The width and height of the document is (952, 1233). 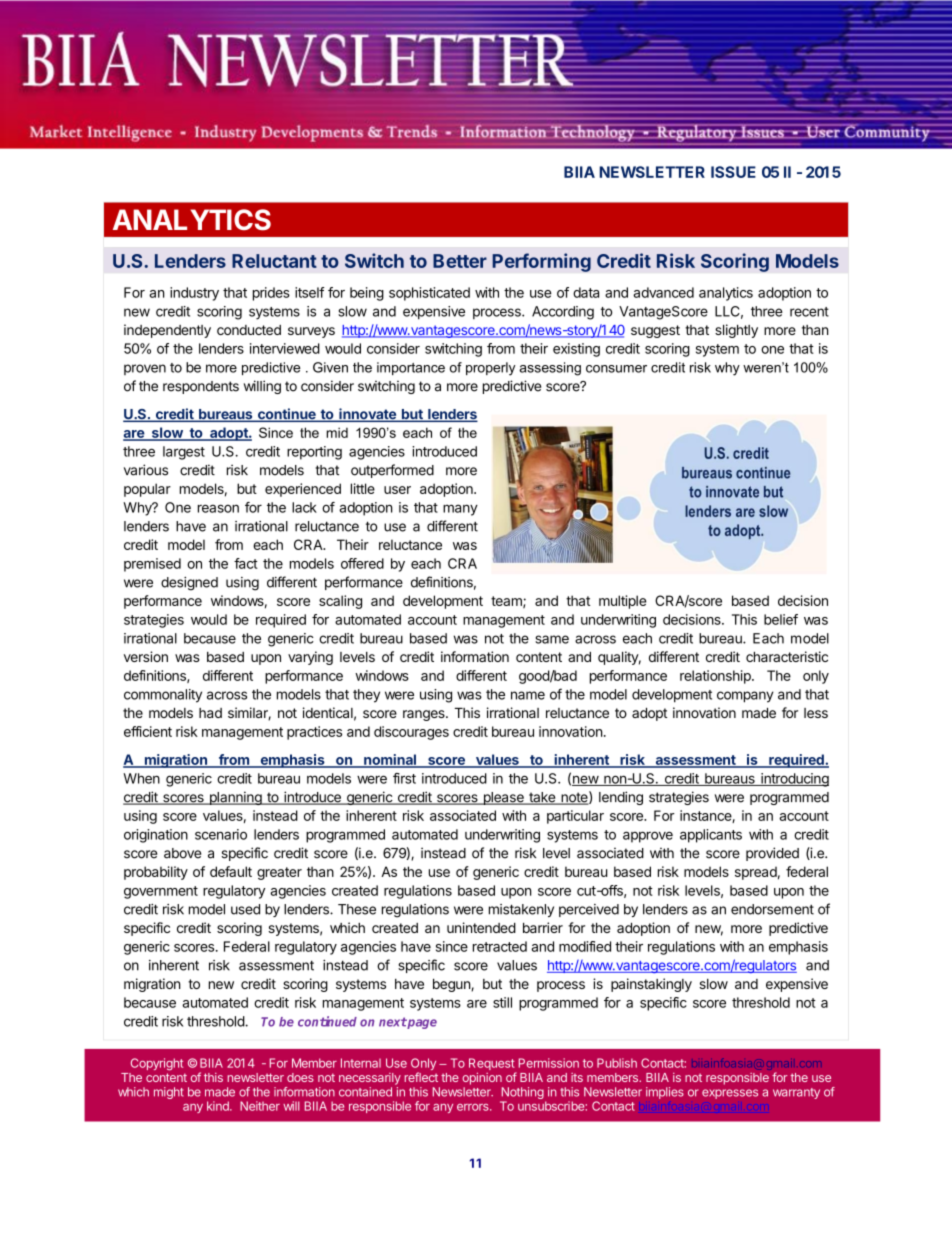 What do you see at coordinates (730, 1094) in the document?
I see `expresses` at bounding box center [730, 1094].
